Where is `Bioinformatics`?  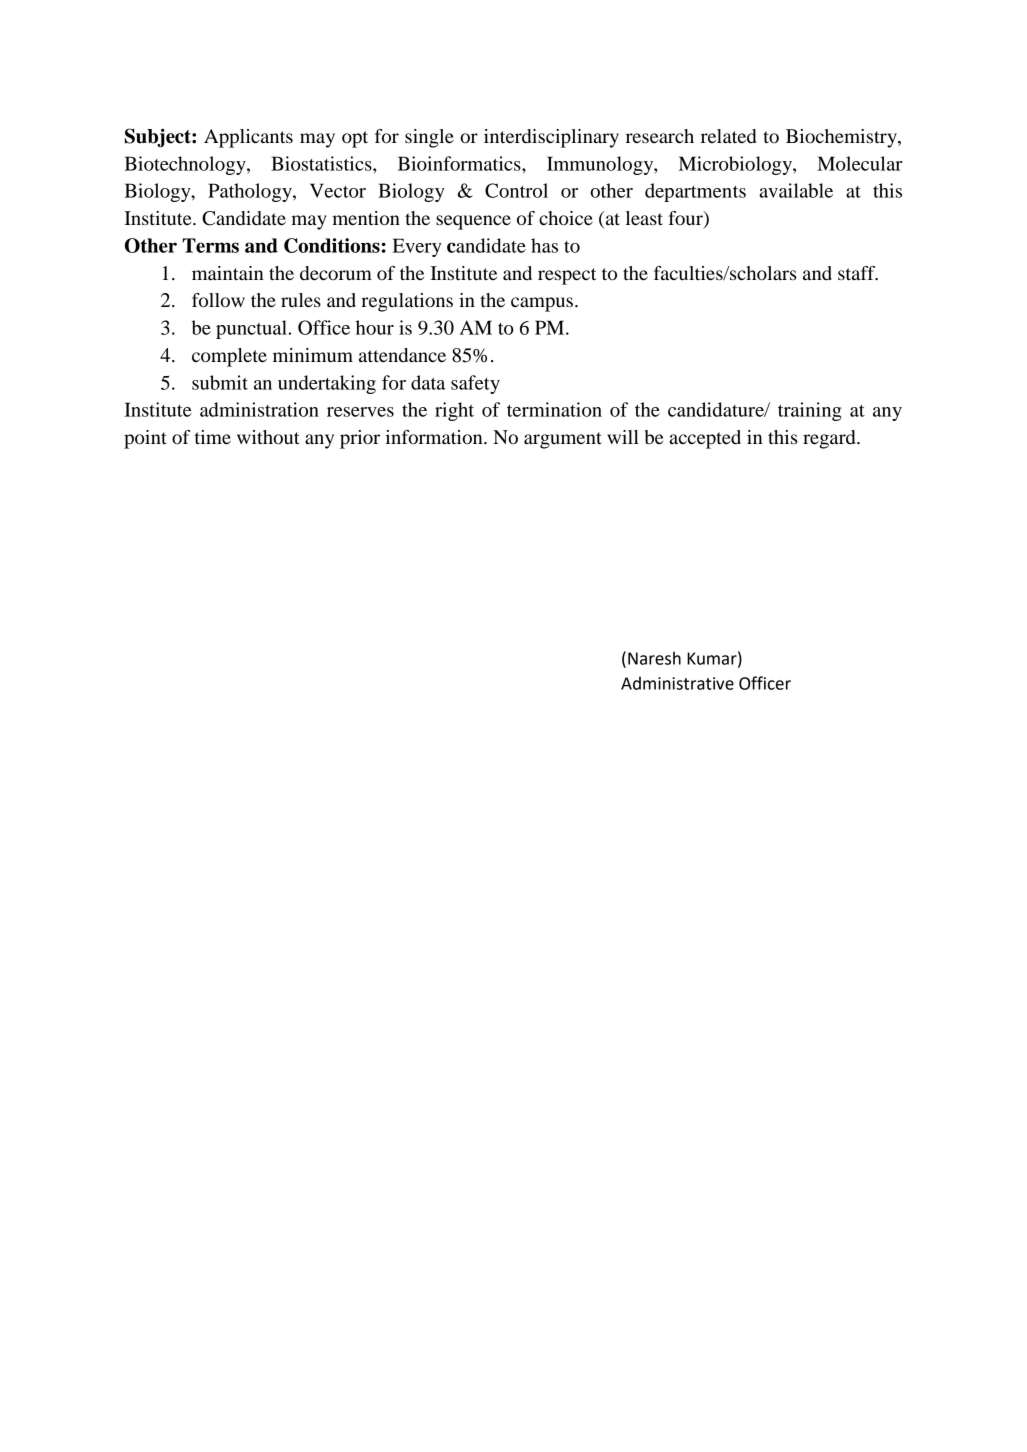 Bioinformatics is located at coordinates (460, 163).
